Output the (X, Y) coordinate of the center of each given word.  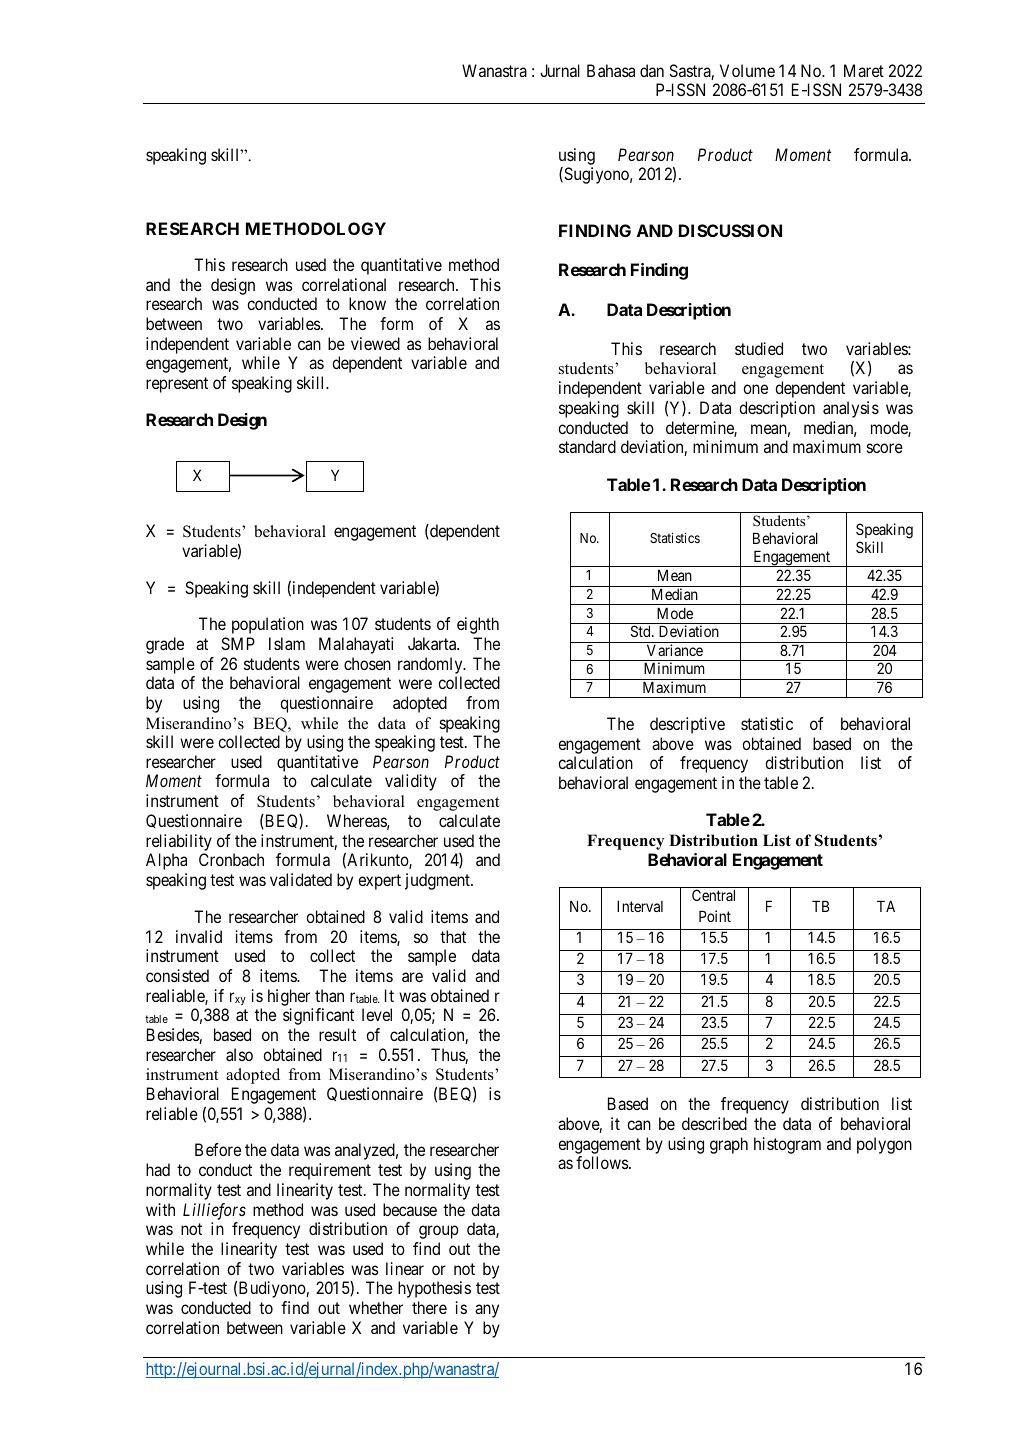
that (453, 936)
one (755, 389)
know (367, 303)
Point (715, 916)
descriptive (687, 725)
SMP (238, 643)
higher (289, 997)
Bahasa (611, 70)
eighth (478, 625)
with (160, 1209)
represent (177, 385)
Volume (747, 70)
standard (587, 446)
